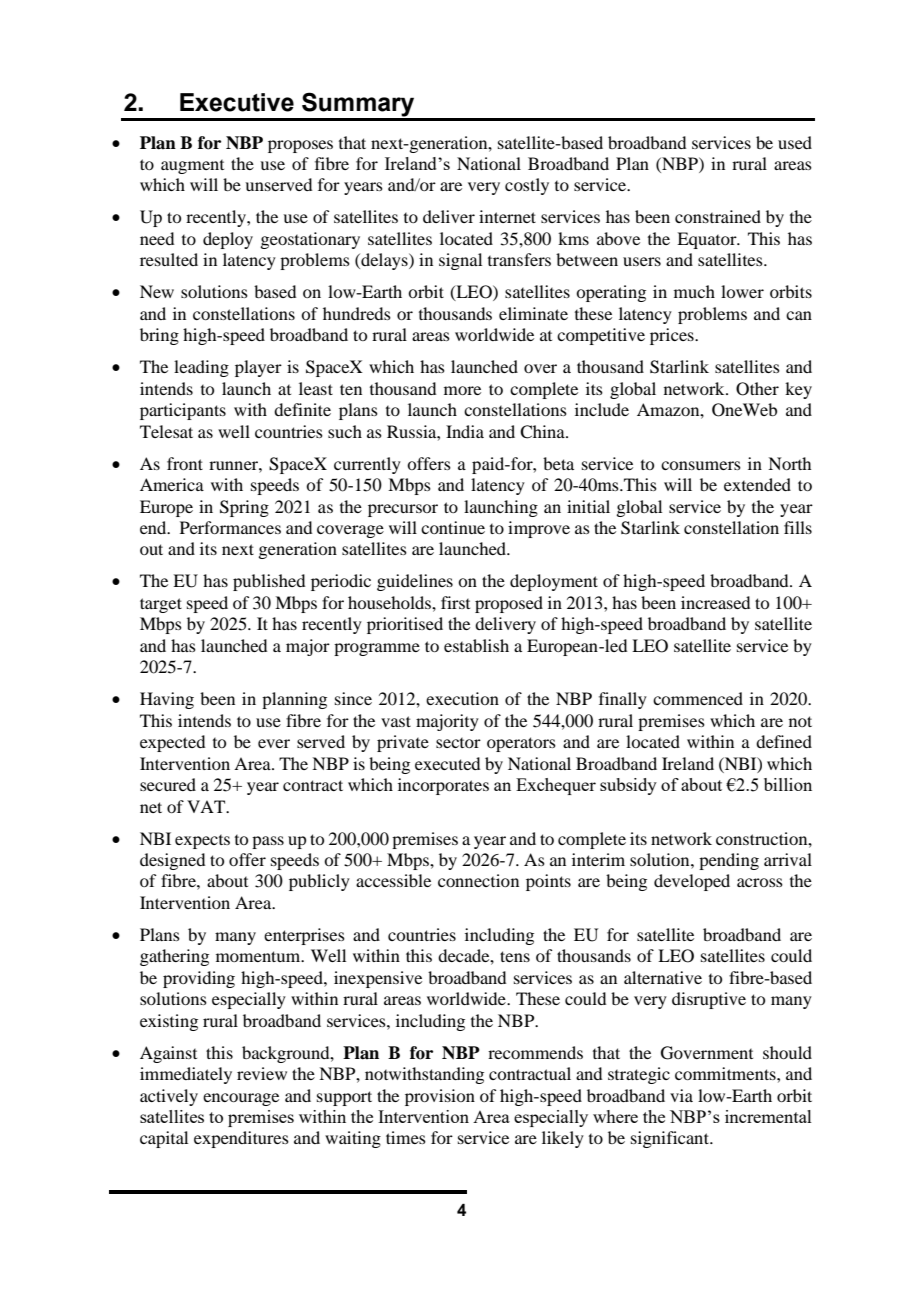 Image resolution: width=924 pixels, height=1307 pixels. Describe the element at coordinates (440, 1097) in the image. I see `provision` at that location.
